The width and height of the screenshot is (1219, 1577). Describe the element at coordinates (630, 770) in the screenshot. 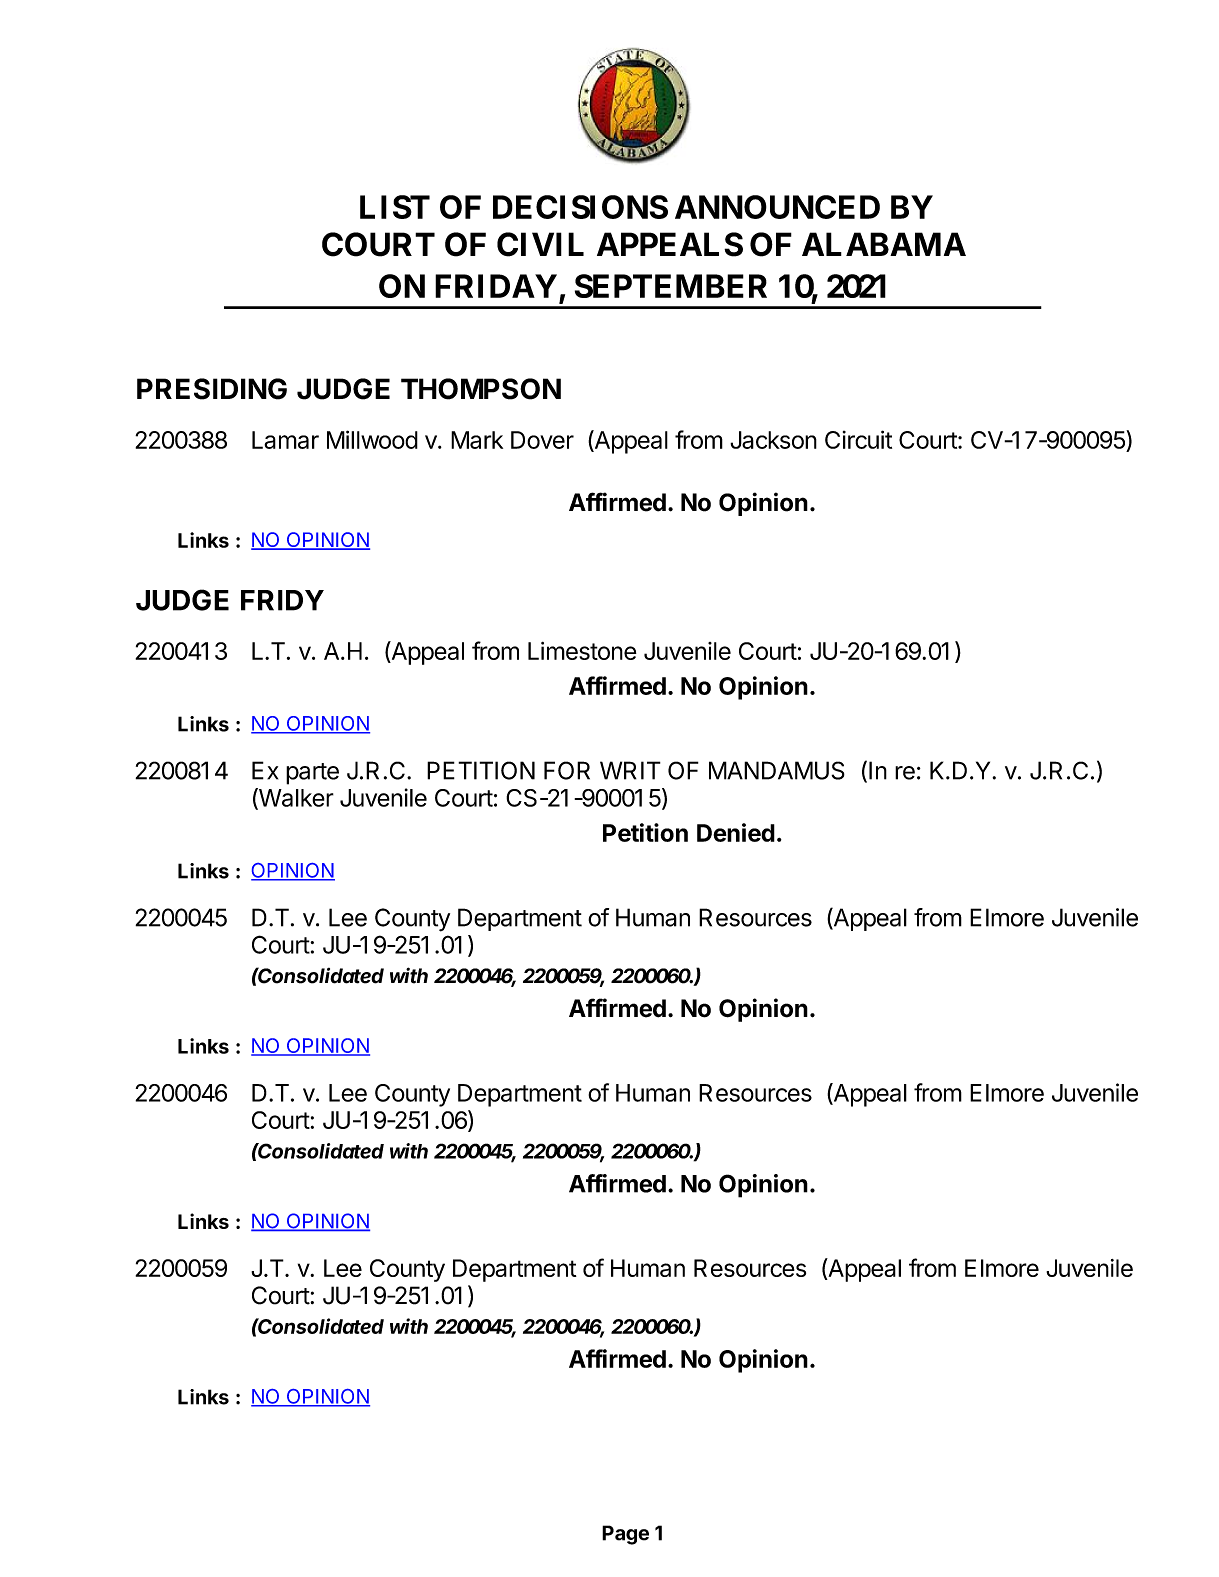

I see `WRIT` at that location.
